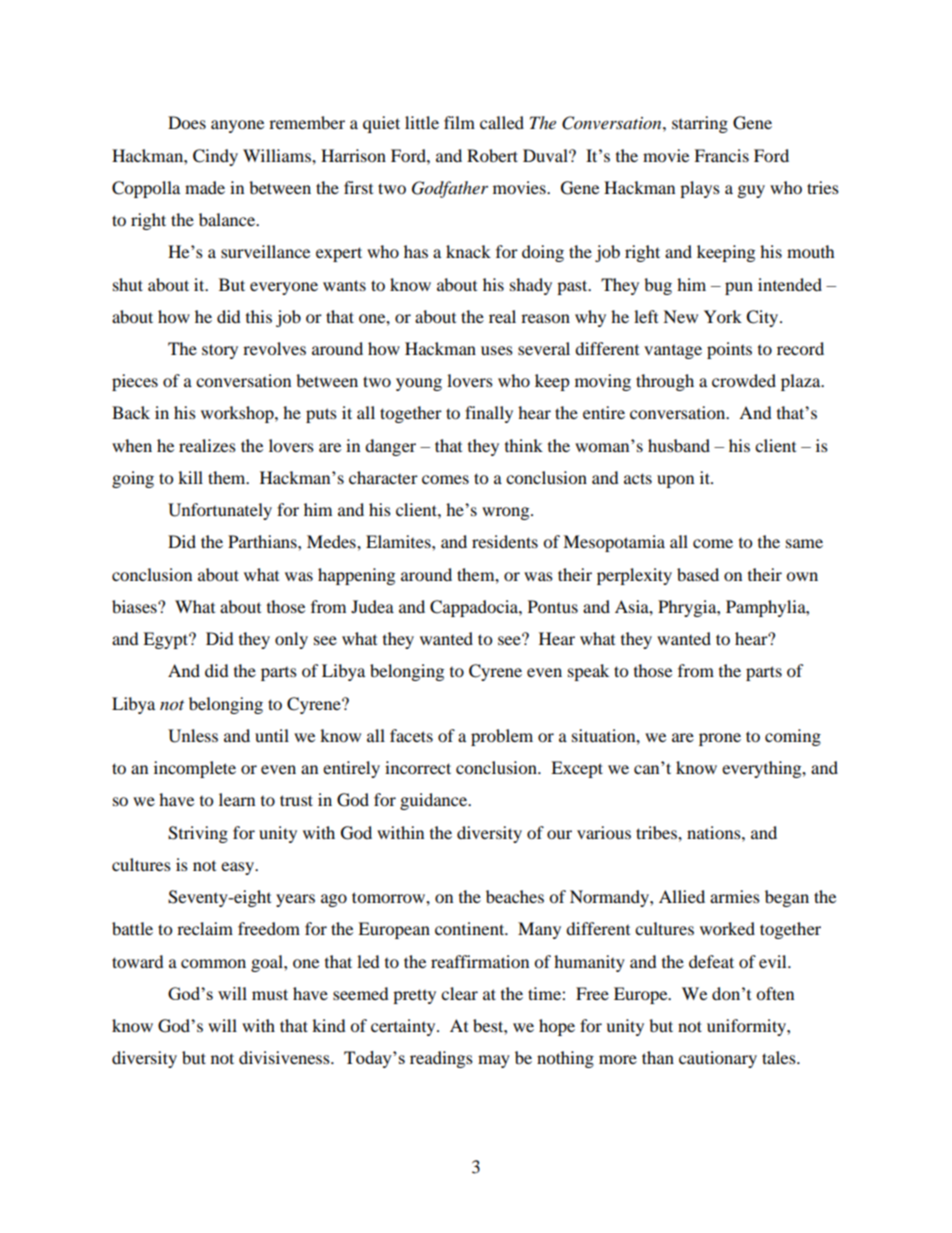 The width and height of the screenshot is (952, 1233). I want to click on based, so click(698, 574).
